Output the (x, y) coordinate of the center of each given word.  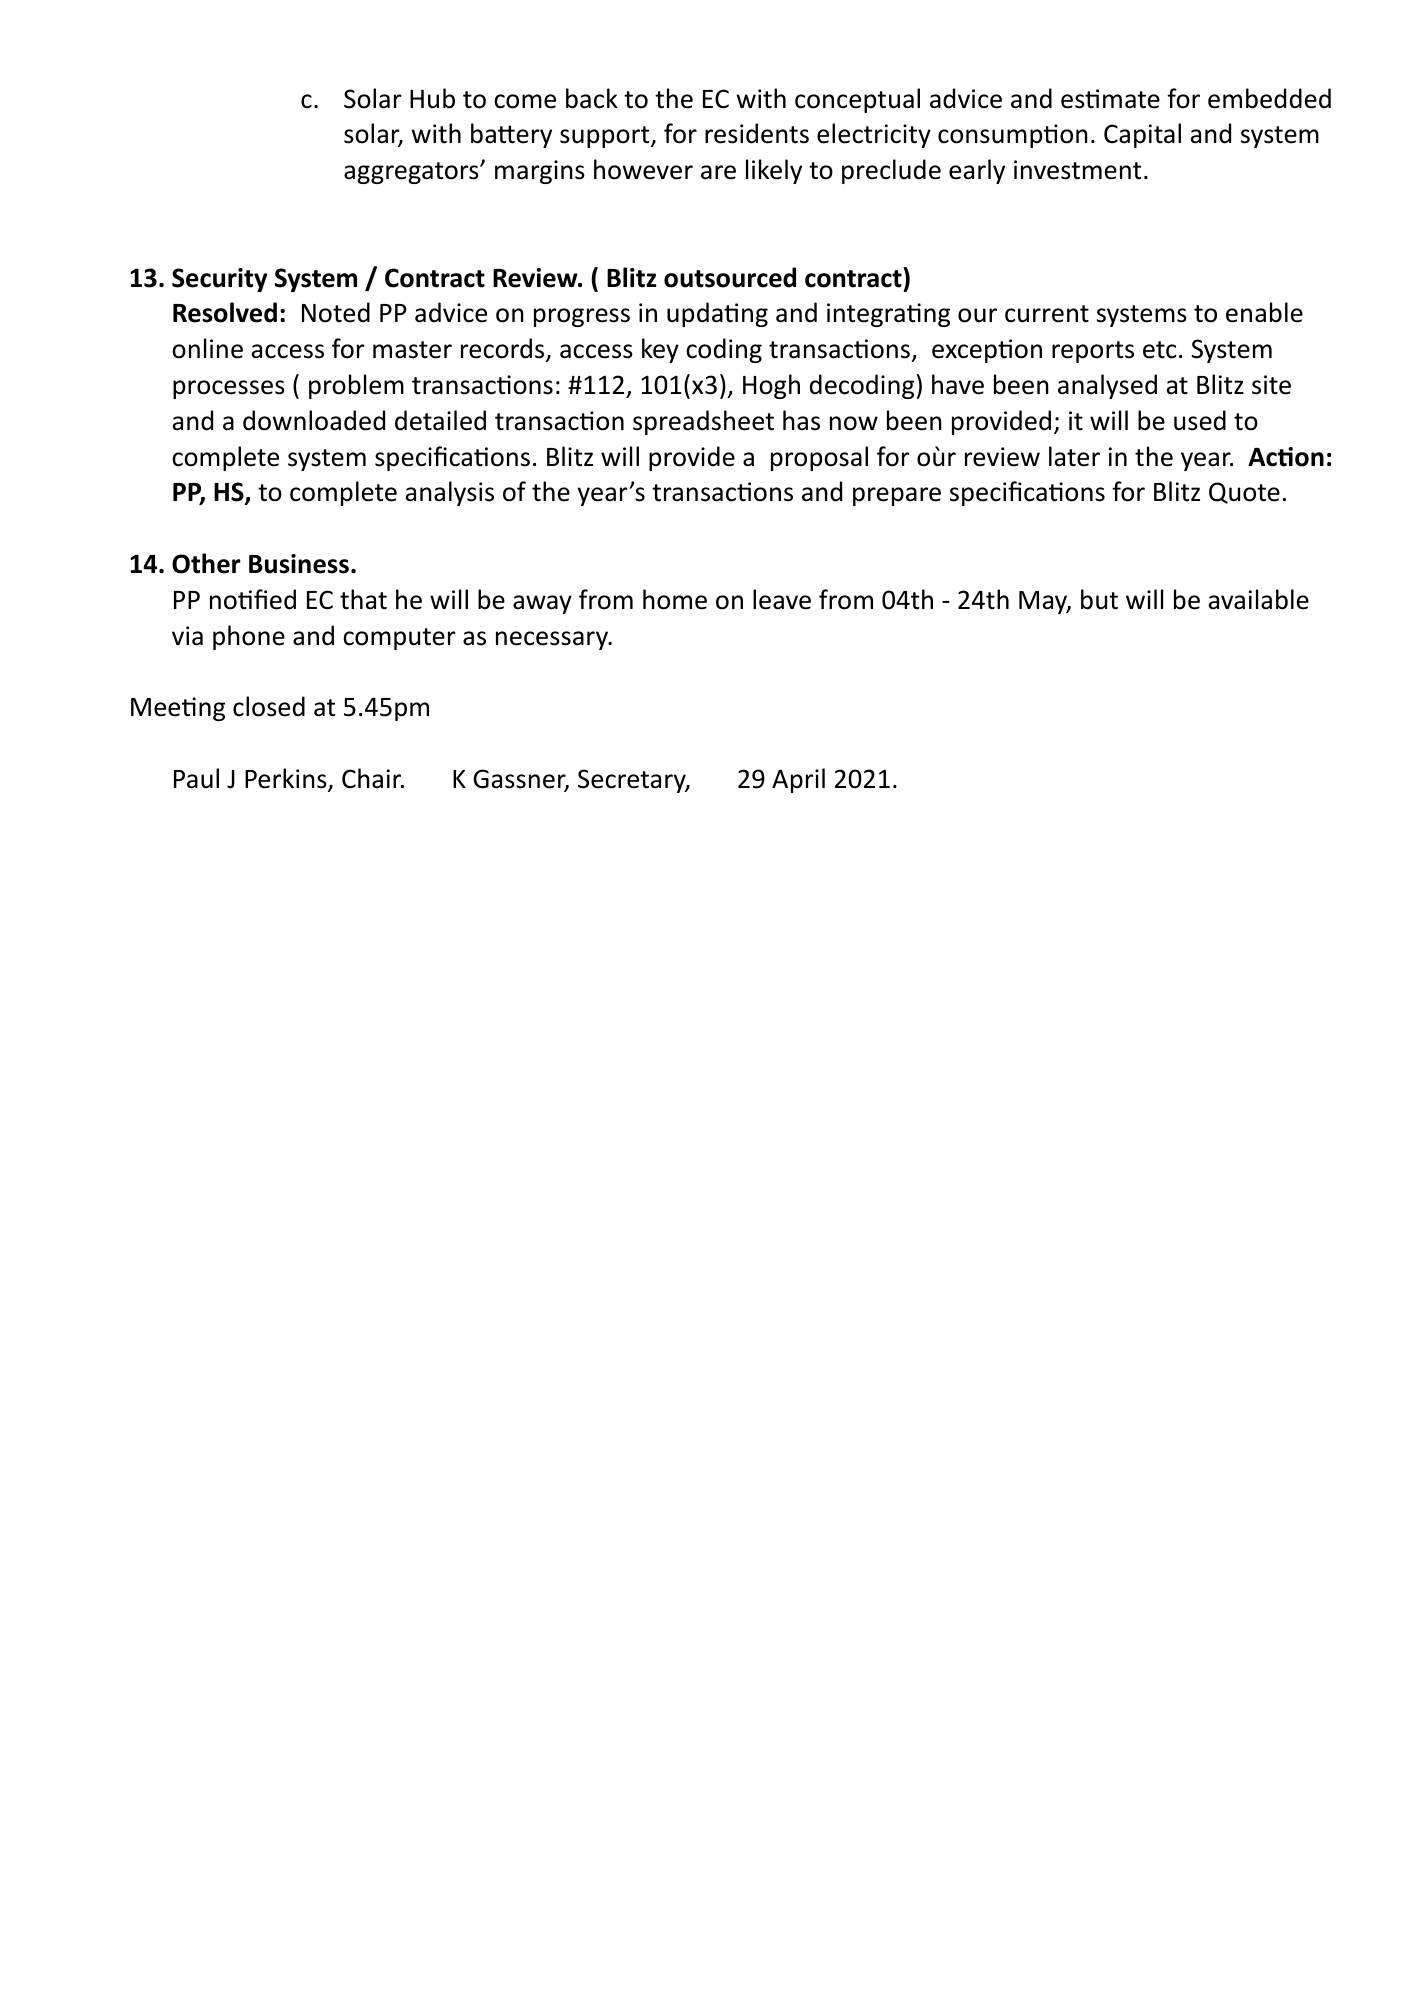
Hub (432, 98)
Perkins (287, 779)
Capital (1142, 135)
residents (757, 133)
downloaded (314, 420)
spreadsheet (703, 422)
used (1200, 420)
